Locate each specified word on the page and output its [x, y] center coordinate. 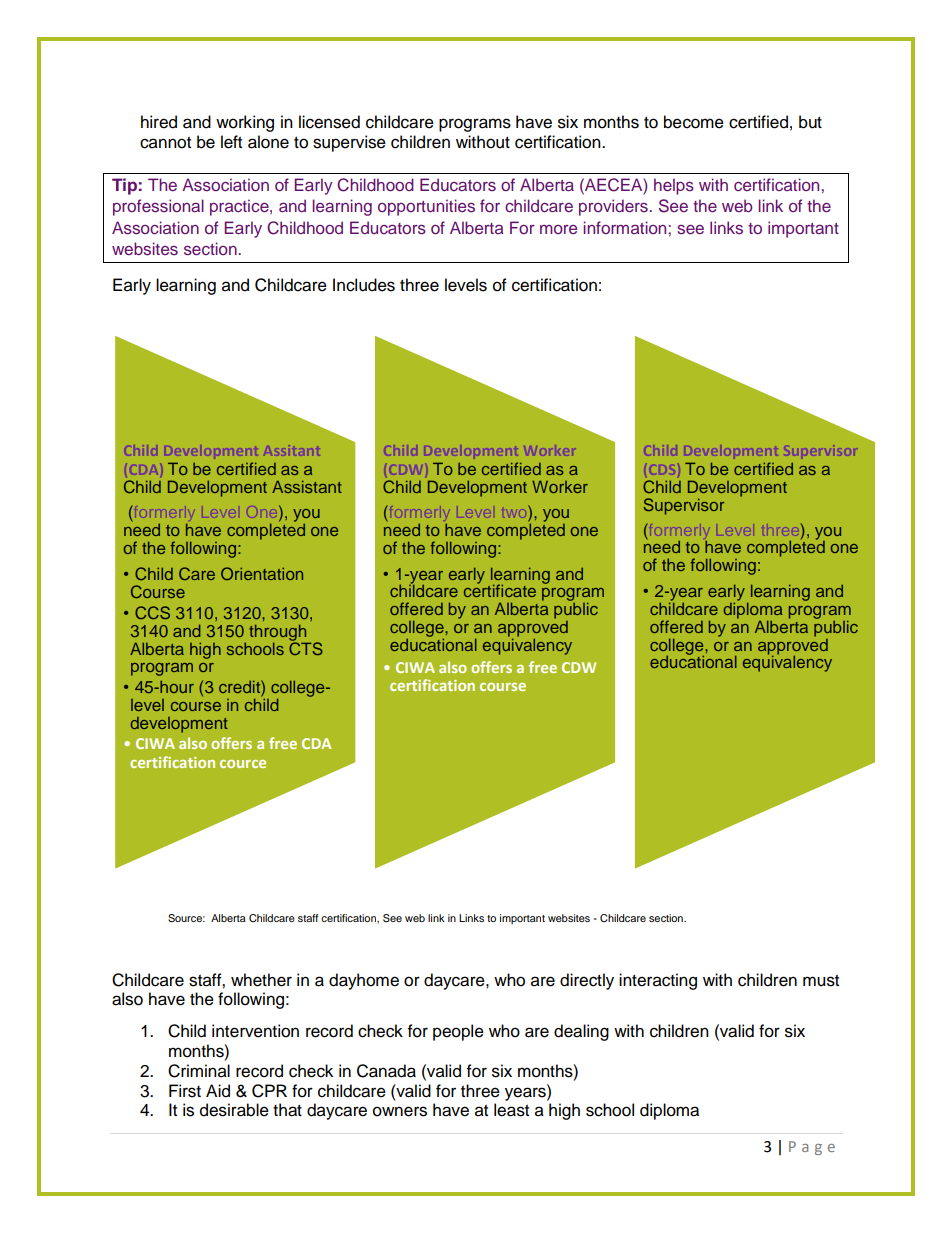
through [279, 634]
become [694, 122]
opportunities [426, 207]
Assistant [307, 486]
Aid [218, 1091]
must [821, 981]
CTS [306, 647]
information [625, 227]
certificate [500, 589]
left [231, 142]
